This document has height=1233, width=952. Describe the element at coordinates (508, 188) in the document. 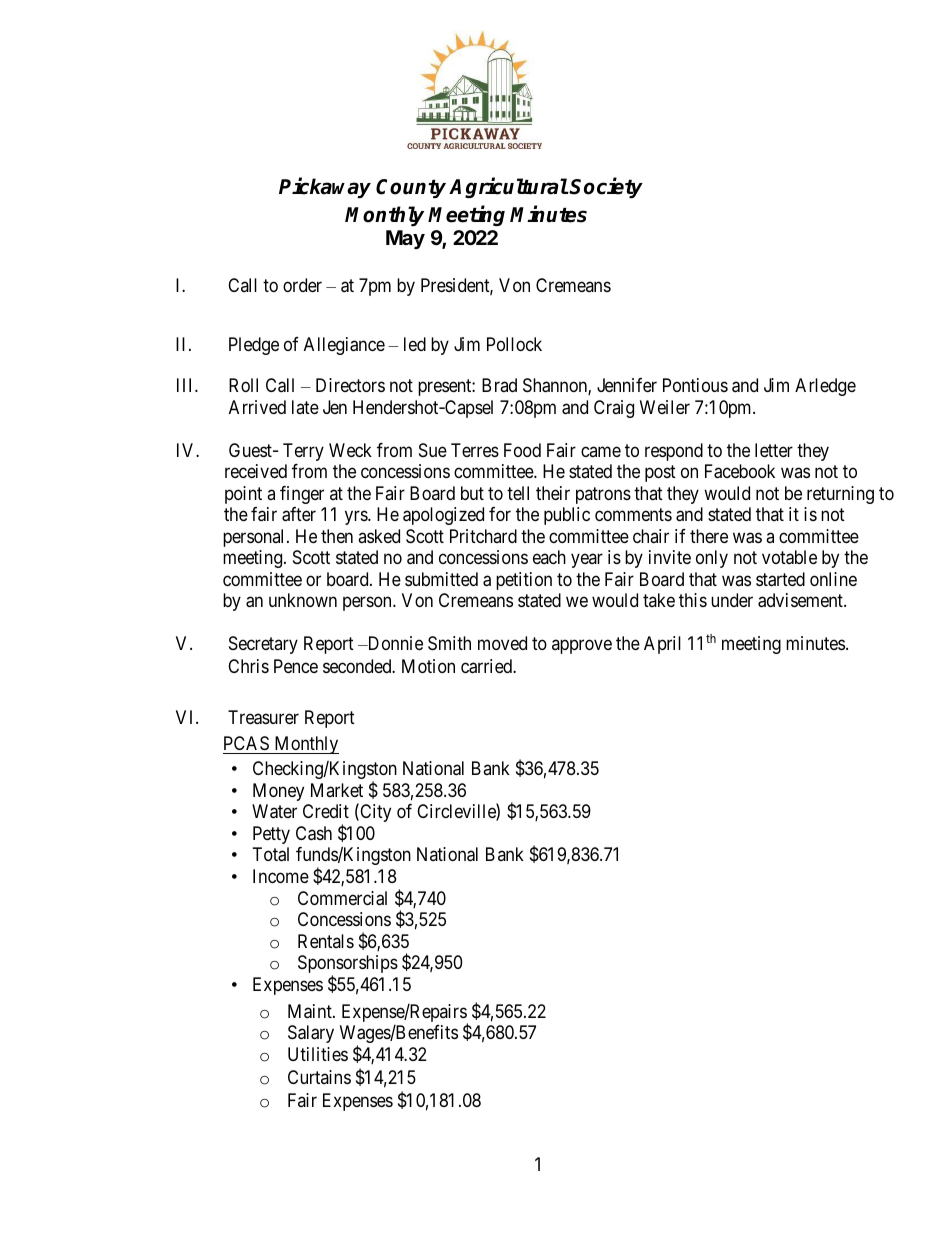

I see `Agricultural` at that location.
